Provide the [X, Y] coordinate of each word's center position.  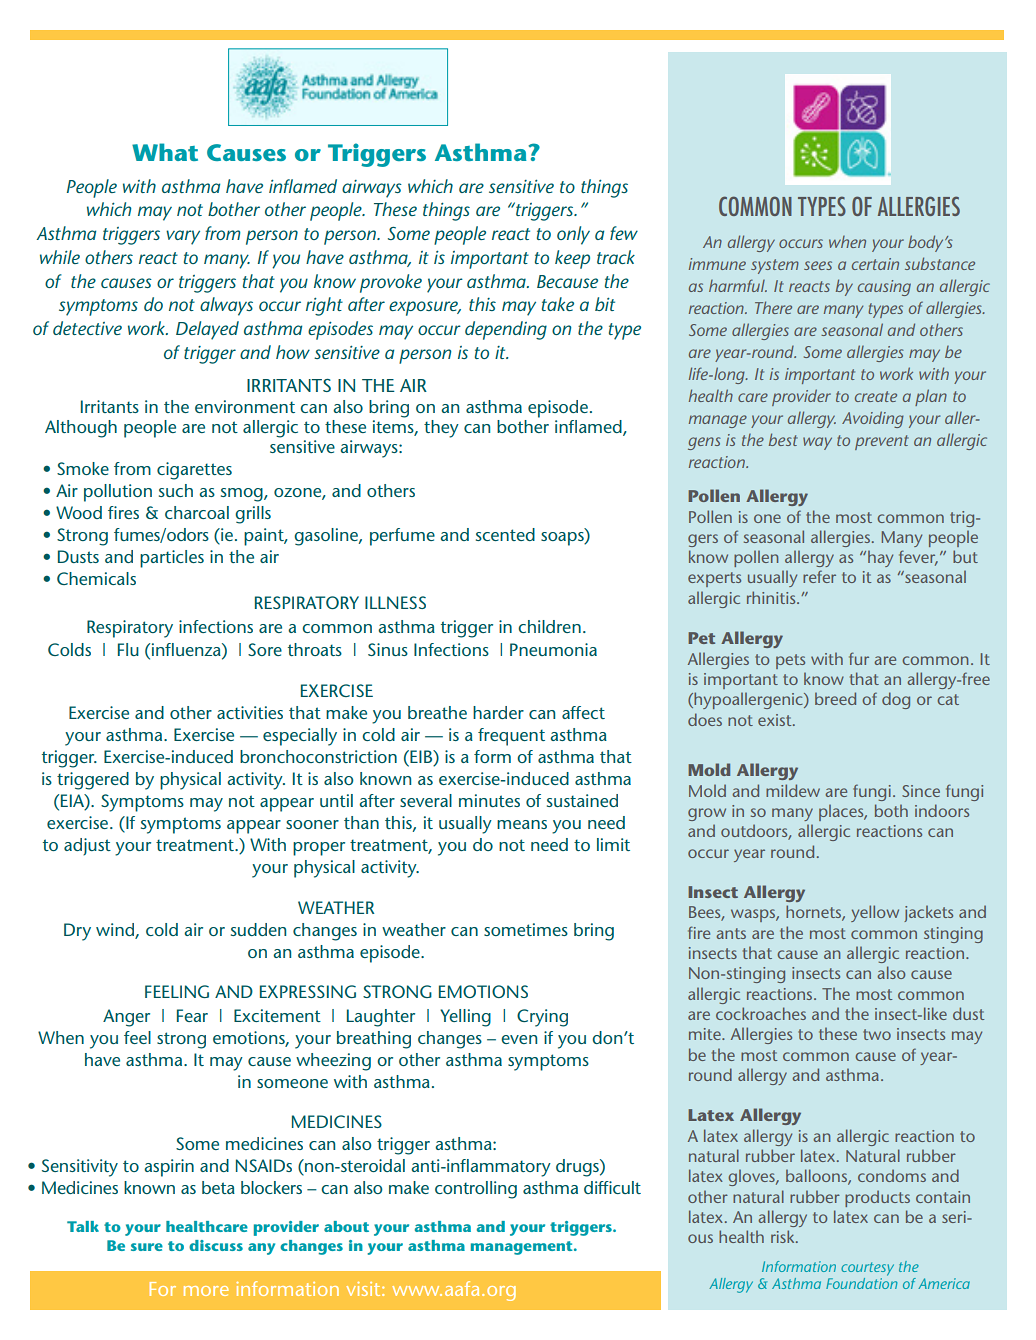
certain [875, 264]
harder [498, 712]
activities [250, 712]
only [573, 235]
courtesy [867, 1269]
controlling [476, 1190]
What [165, 152]
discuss [216, 1245]
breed [835, 698]
